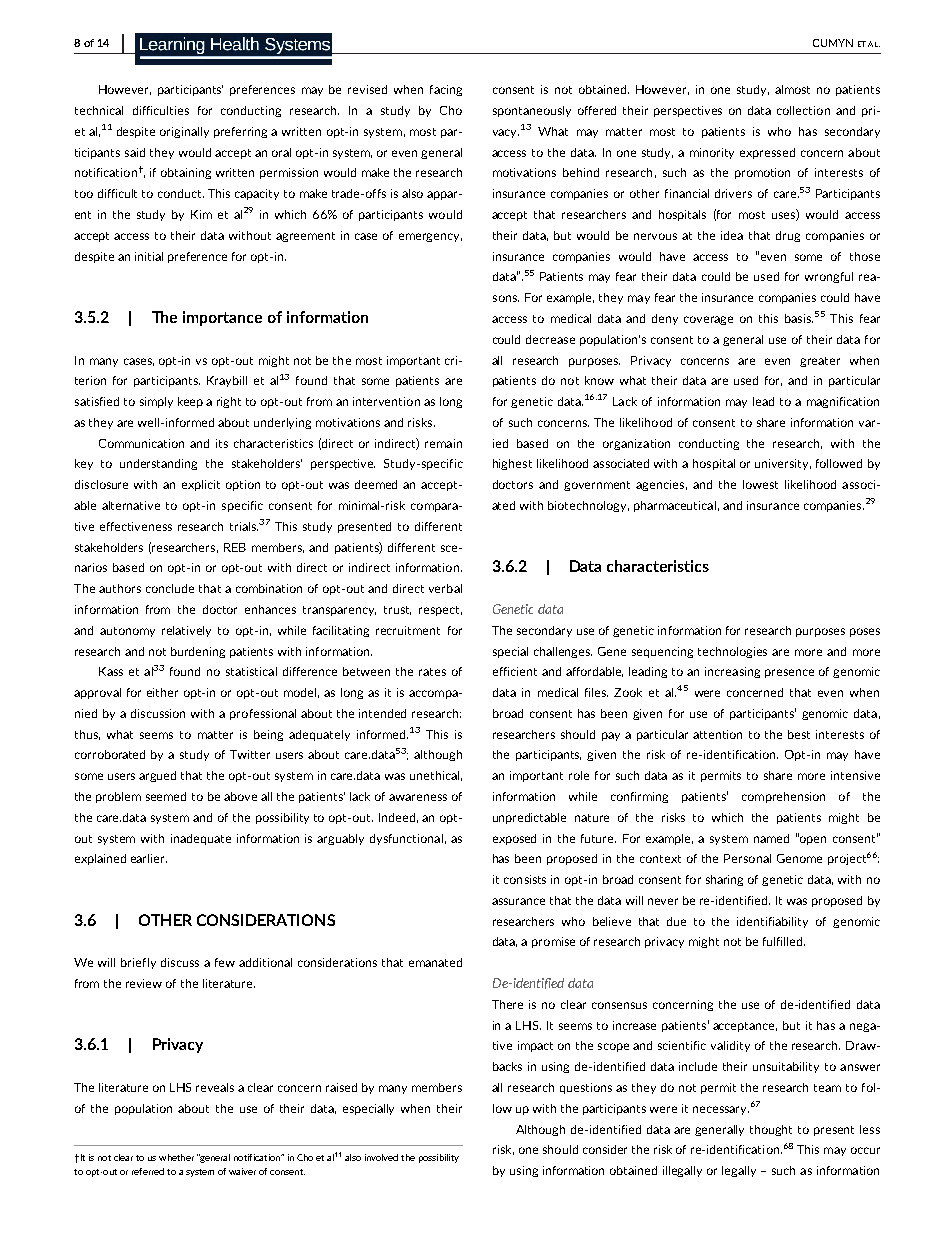 The width and height of the screenshot is (952, 1251). Describe the element at coordinates (184, 132) in the screenshot. I see `originally` at that location.
